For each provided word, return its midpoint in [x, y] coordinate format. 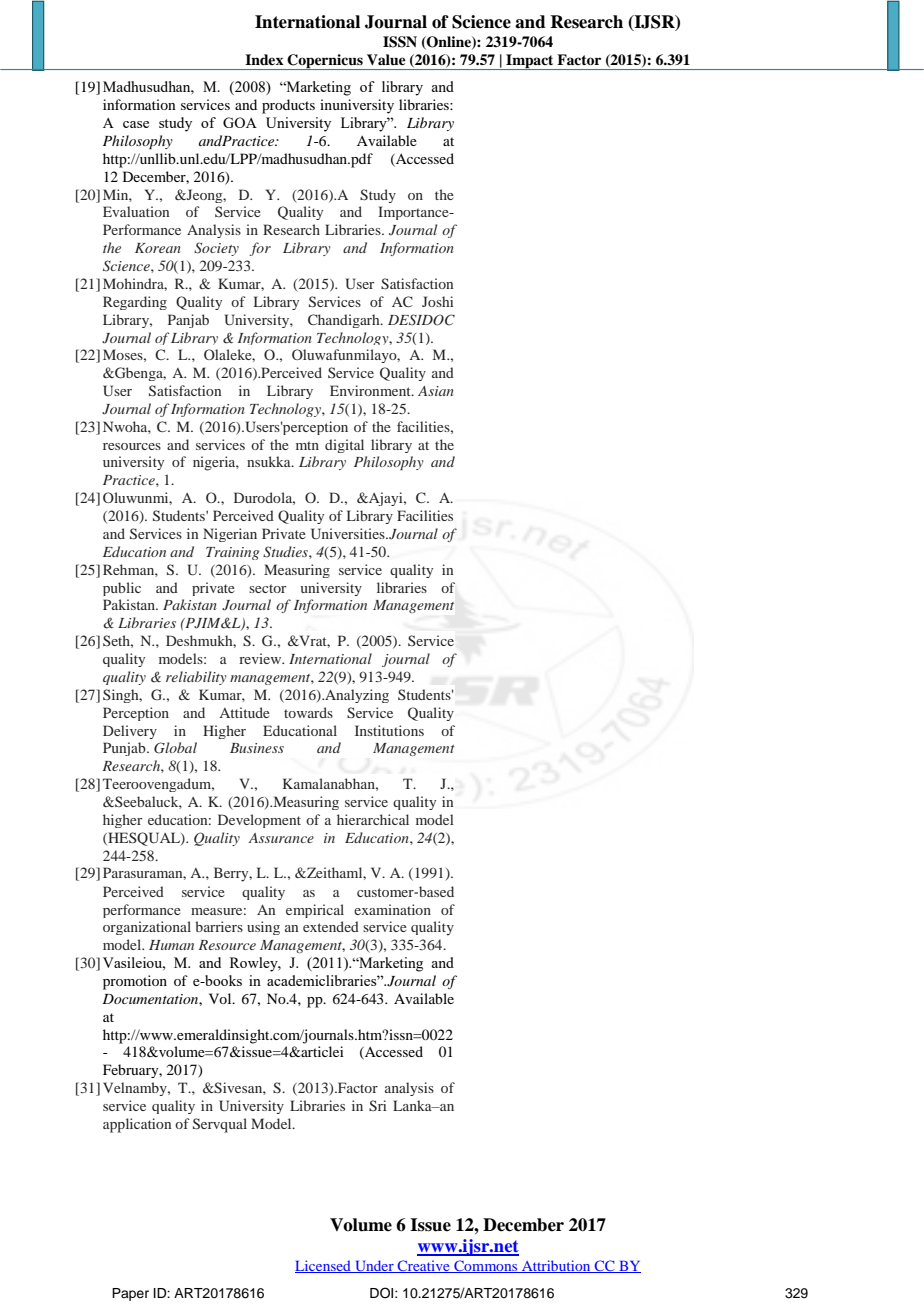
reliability [196, 678]
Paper [130, 1294]
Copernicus [325, 62]
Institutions [389, 730]
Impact [530, 62]
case [136, 124]
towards [308, 712]
